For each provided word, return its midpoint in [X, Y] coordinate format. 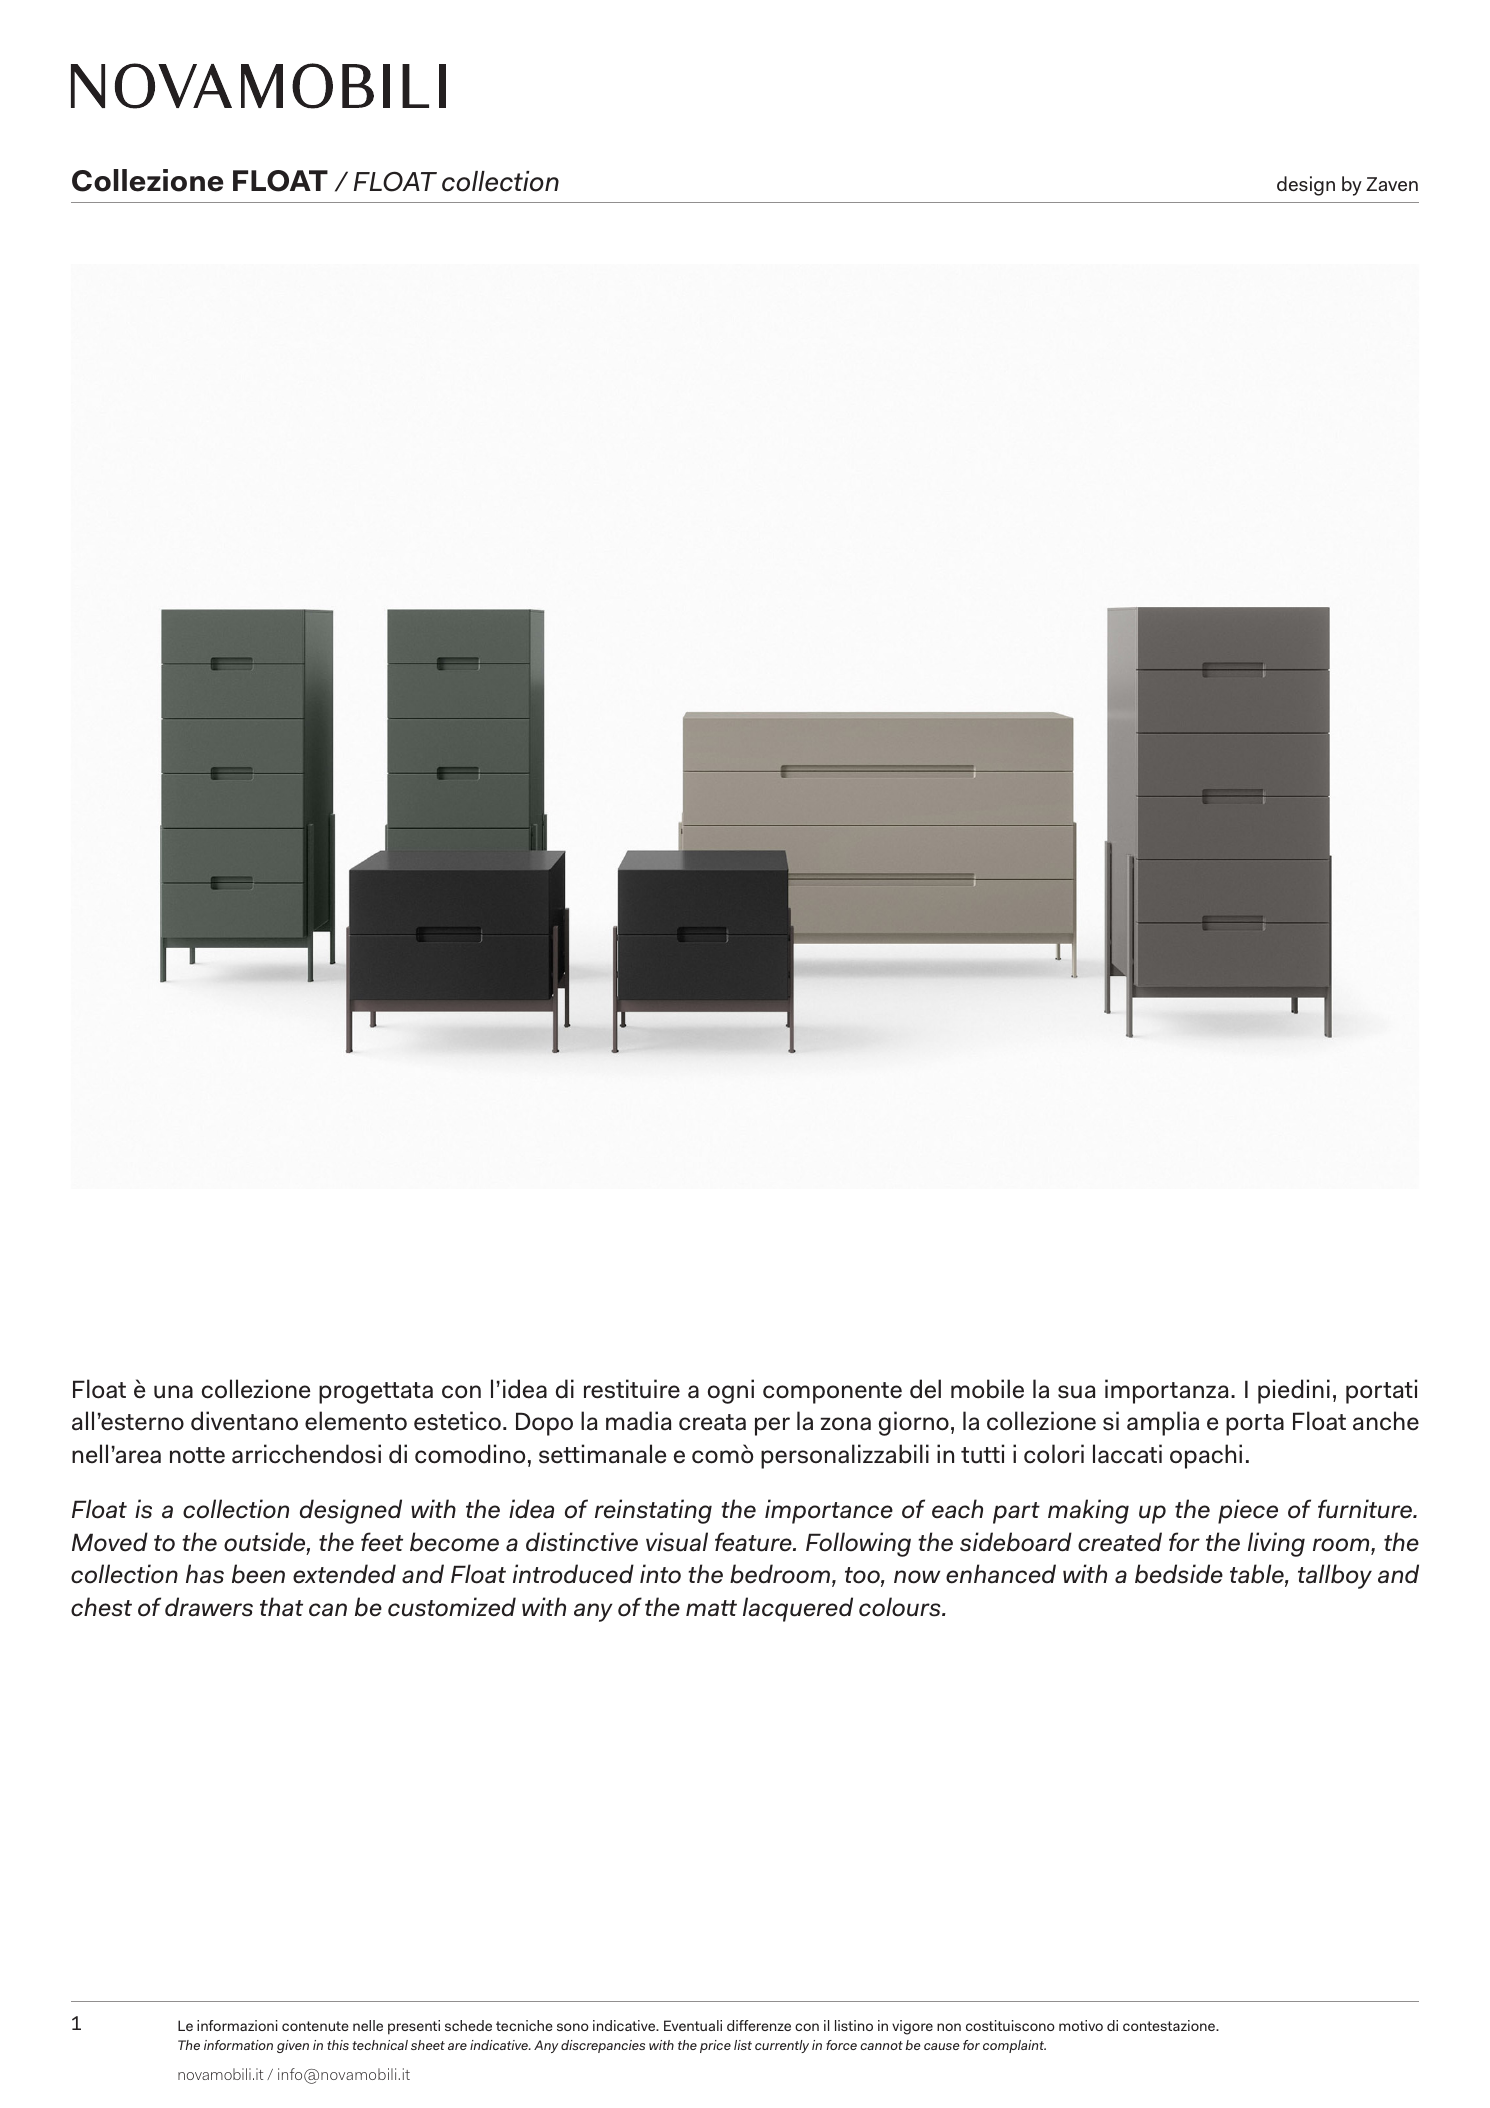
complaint [1014, 2046]
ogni [731, 1391]
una [173, 1392]
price [715, 2046]
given [293, 2046]
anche [1386, 1421]
